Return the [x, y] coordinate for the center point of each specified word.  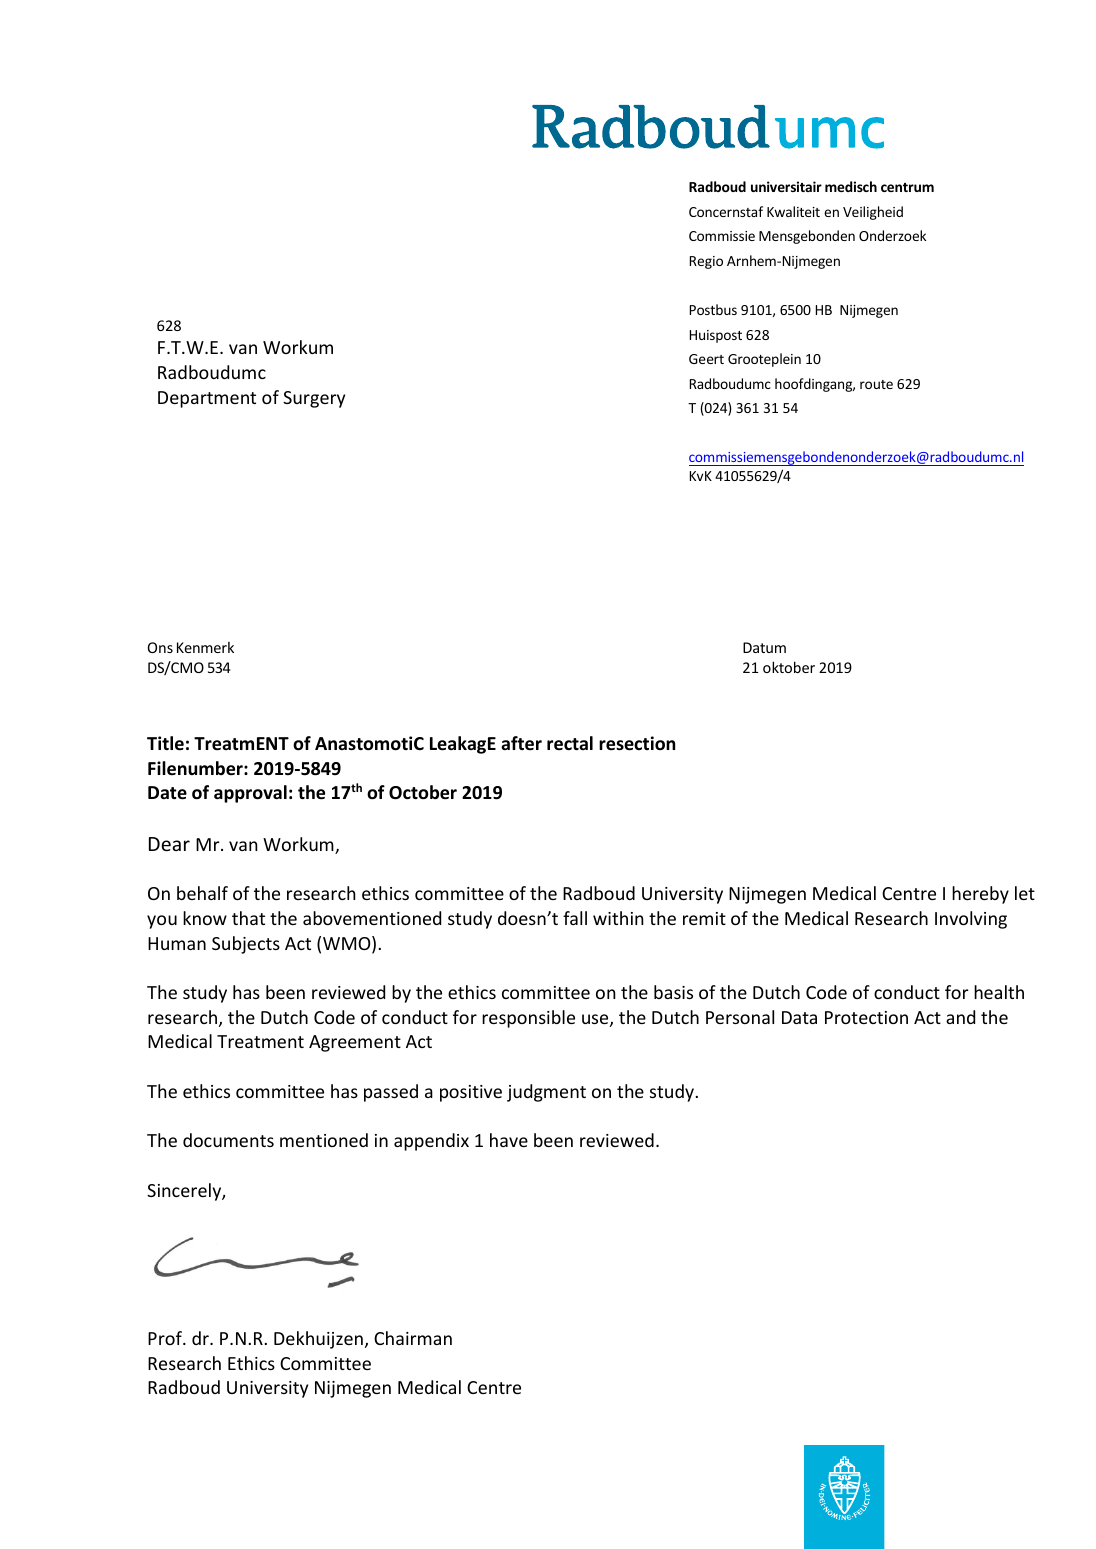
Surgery [314, 399]
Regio [706, 262]
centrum [907, 187]
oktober [789, 667]
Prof [166, 1338]
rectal [570, 743]
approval [250, 794]
